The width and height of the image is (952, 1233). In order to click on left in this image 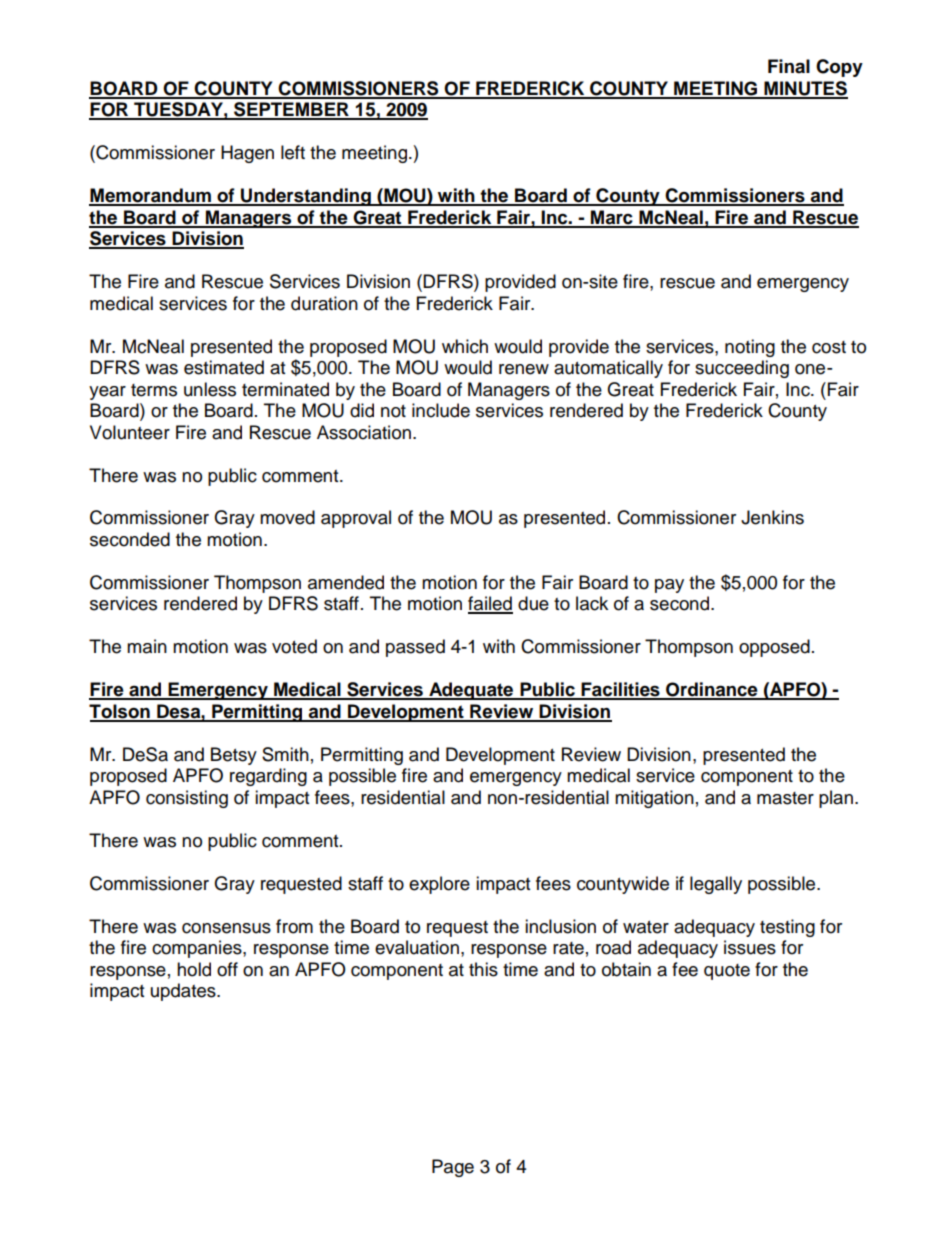, I will do `click(293, 152)`.
